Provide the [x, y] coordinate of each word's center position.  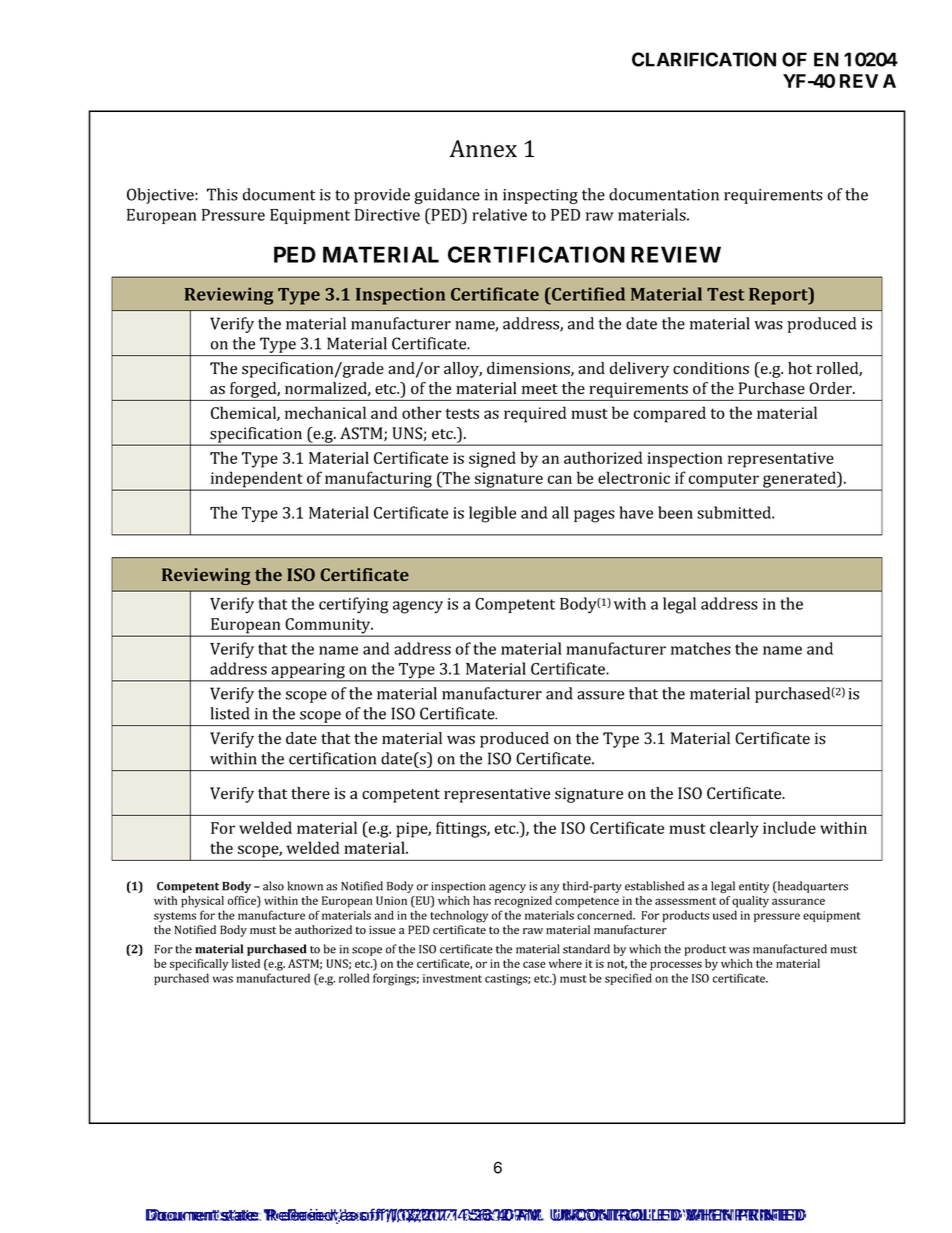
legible [492, 514]
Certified [587, 294]
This [222, 194]
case [534, 964]
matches [701, 648]
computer [724, 481]
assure [600, 695]
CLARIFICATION [704, 59]
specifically [199, 965]
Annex [483, 149]
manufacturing [378, 480]
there [310, 793]
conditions [711, 368]
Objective [161, 196]
